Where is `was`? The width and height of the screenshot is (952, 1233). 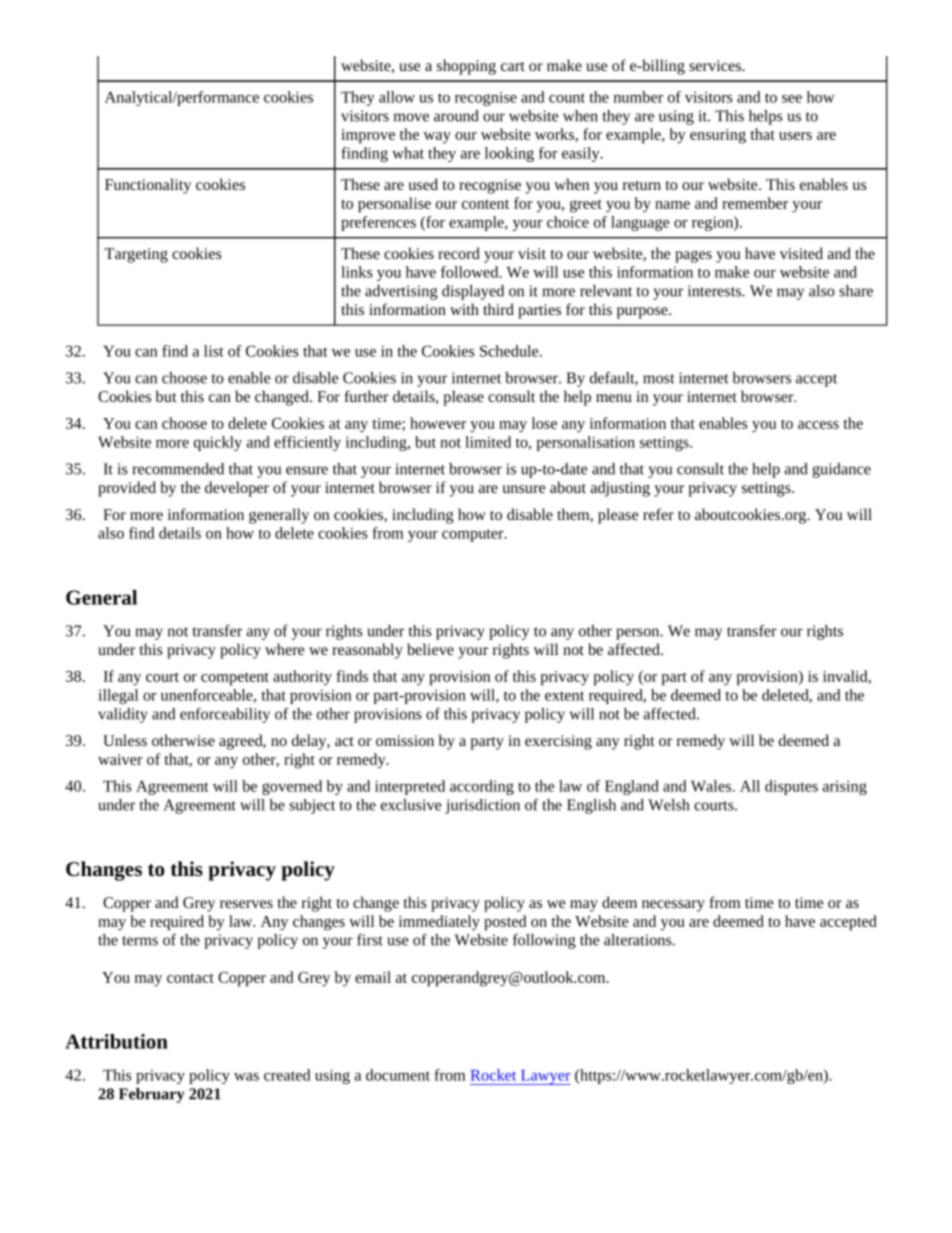 was is located at coordinates (246, 1077).
